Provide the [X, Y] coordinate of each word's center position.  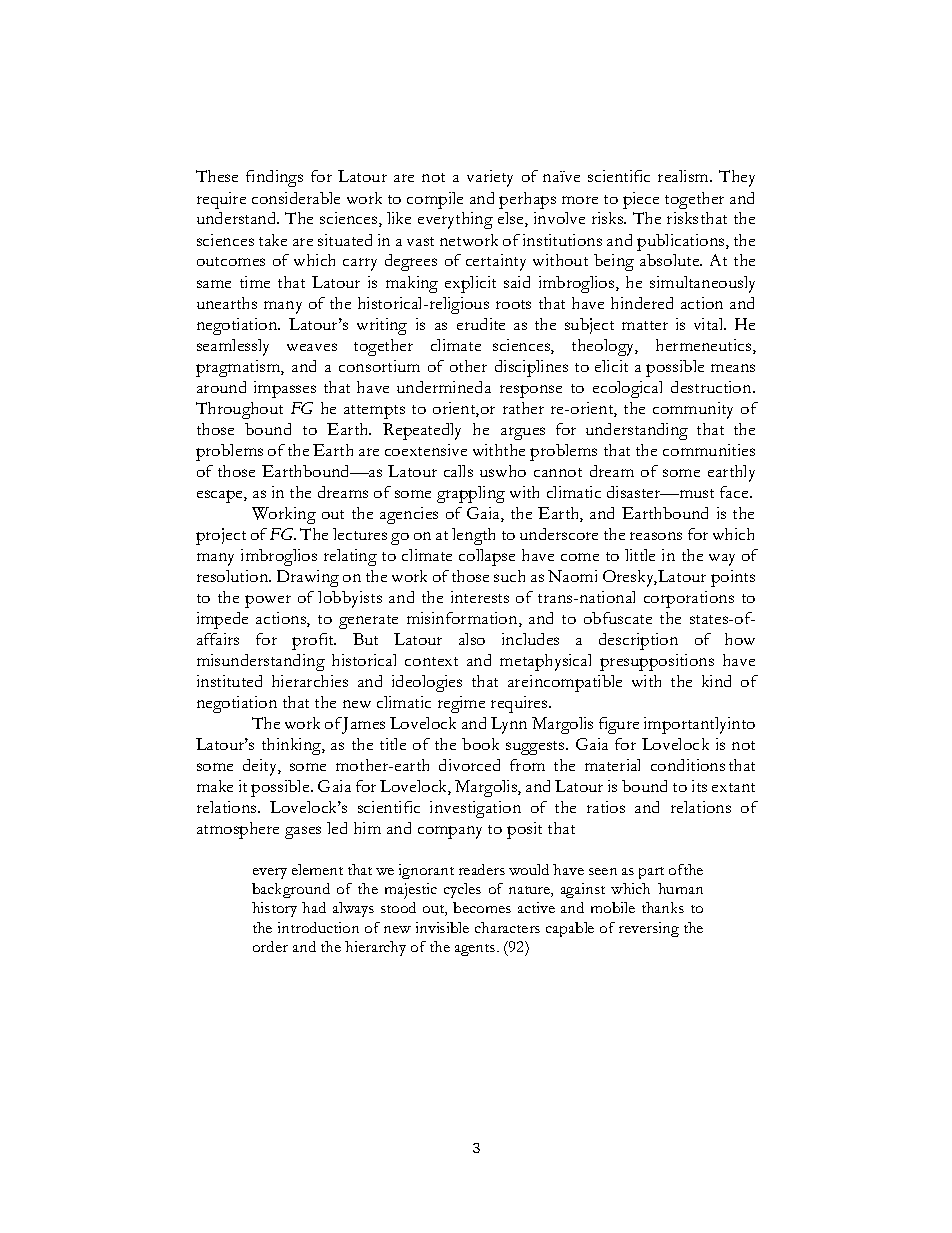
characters [507, 927]
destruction [712, 387]
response [531, 391]
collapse [487, 557]
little [640, 555]
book [480, 744]
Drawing [308, 578]
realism [684, 176]
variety [490, 178]
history [274, 909]
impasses [285, 389]
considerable [296, 198]
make [215, 786]
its [699, 786]
